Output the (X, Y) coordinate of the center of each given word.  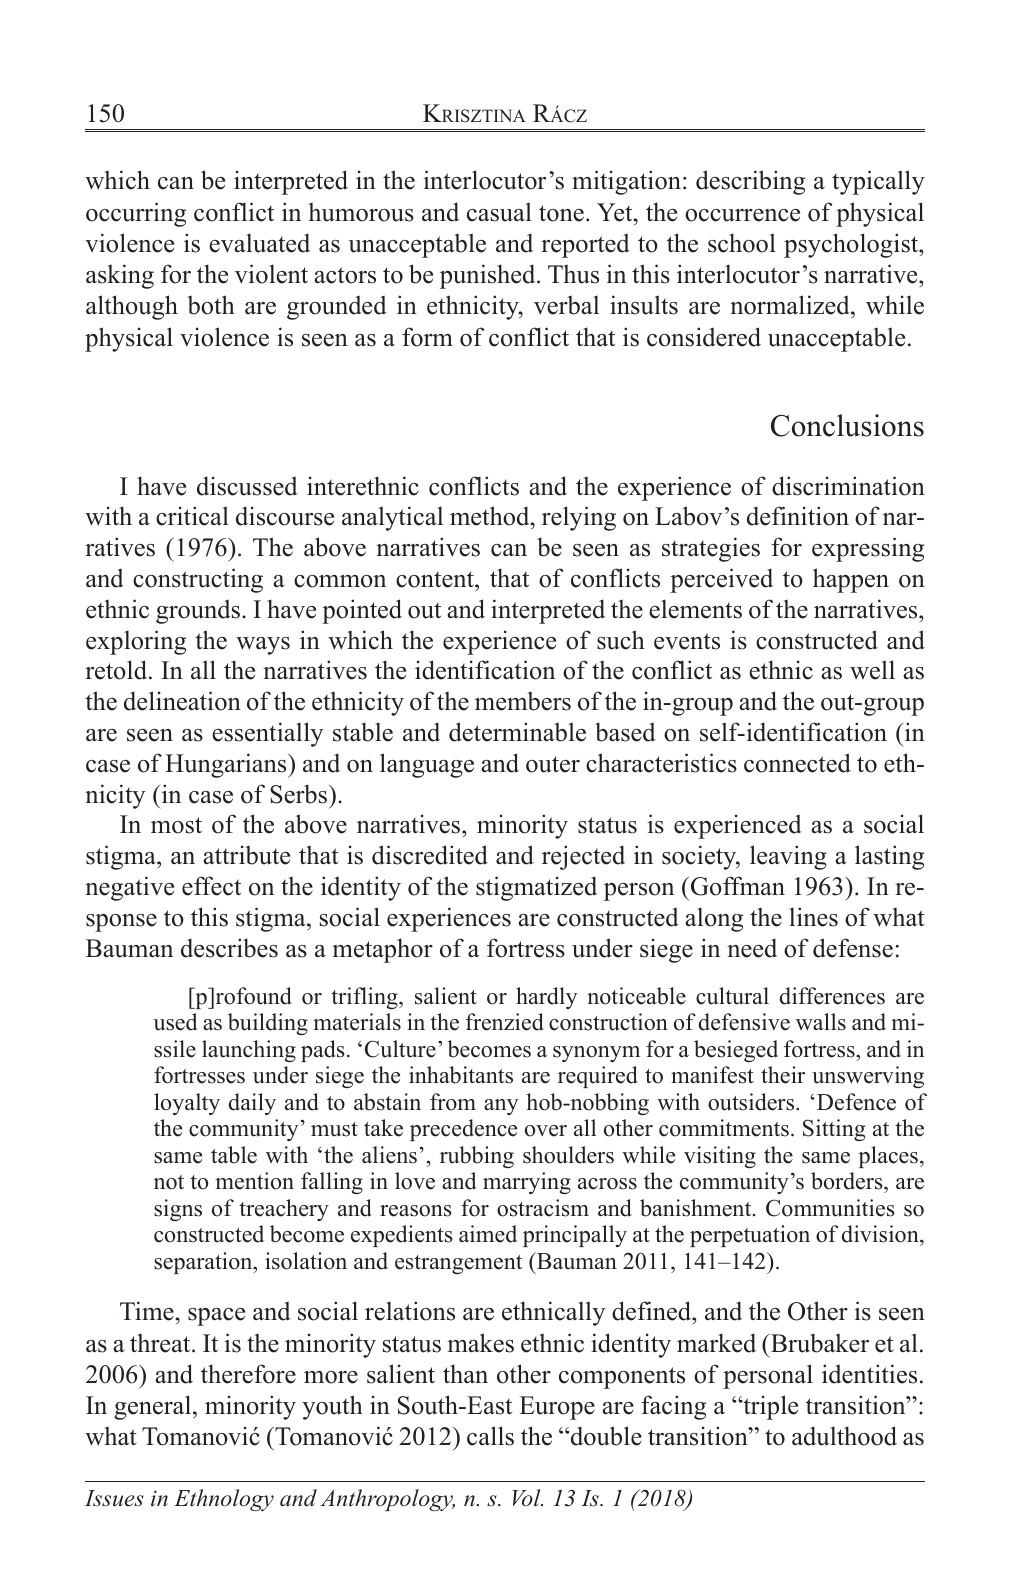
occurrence (742, 215)
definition (798, 516)
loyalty (187, 1104)
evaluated (259, 243)
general (154, 1407)
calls (490, 1436)
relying (579, 518)
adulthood (844, 1436)
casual (499, 212)
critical (192, 516)
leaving (788, 857)
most (176, 825)
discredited (430, 855)
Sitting (834, 1130)
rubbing (477, 1157)
